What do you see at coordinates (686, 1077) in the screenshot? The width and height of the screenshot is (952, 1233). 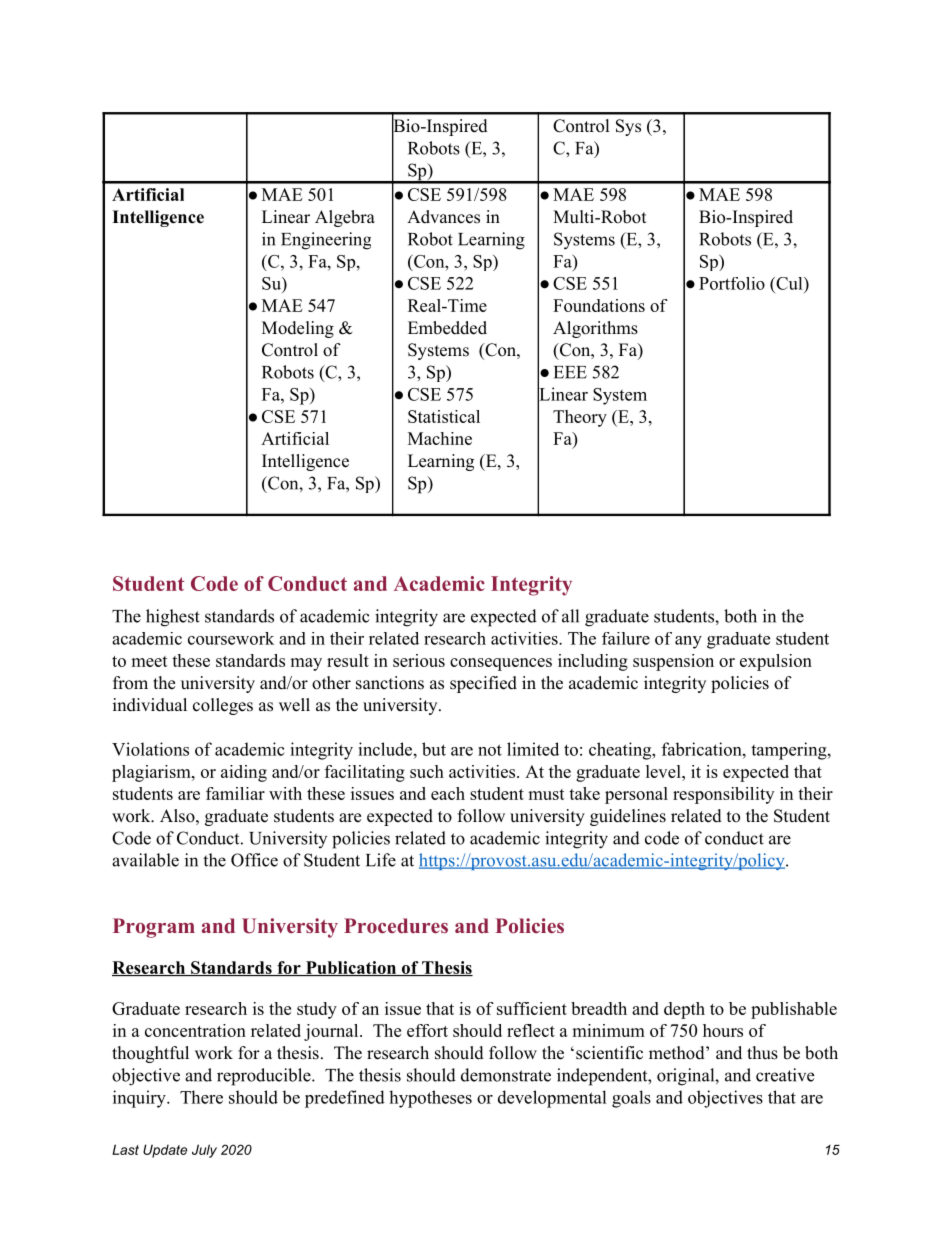 I see `original` at bounding box center [686, 1077].
